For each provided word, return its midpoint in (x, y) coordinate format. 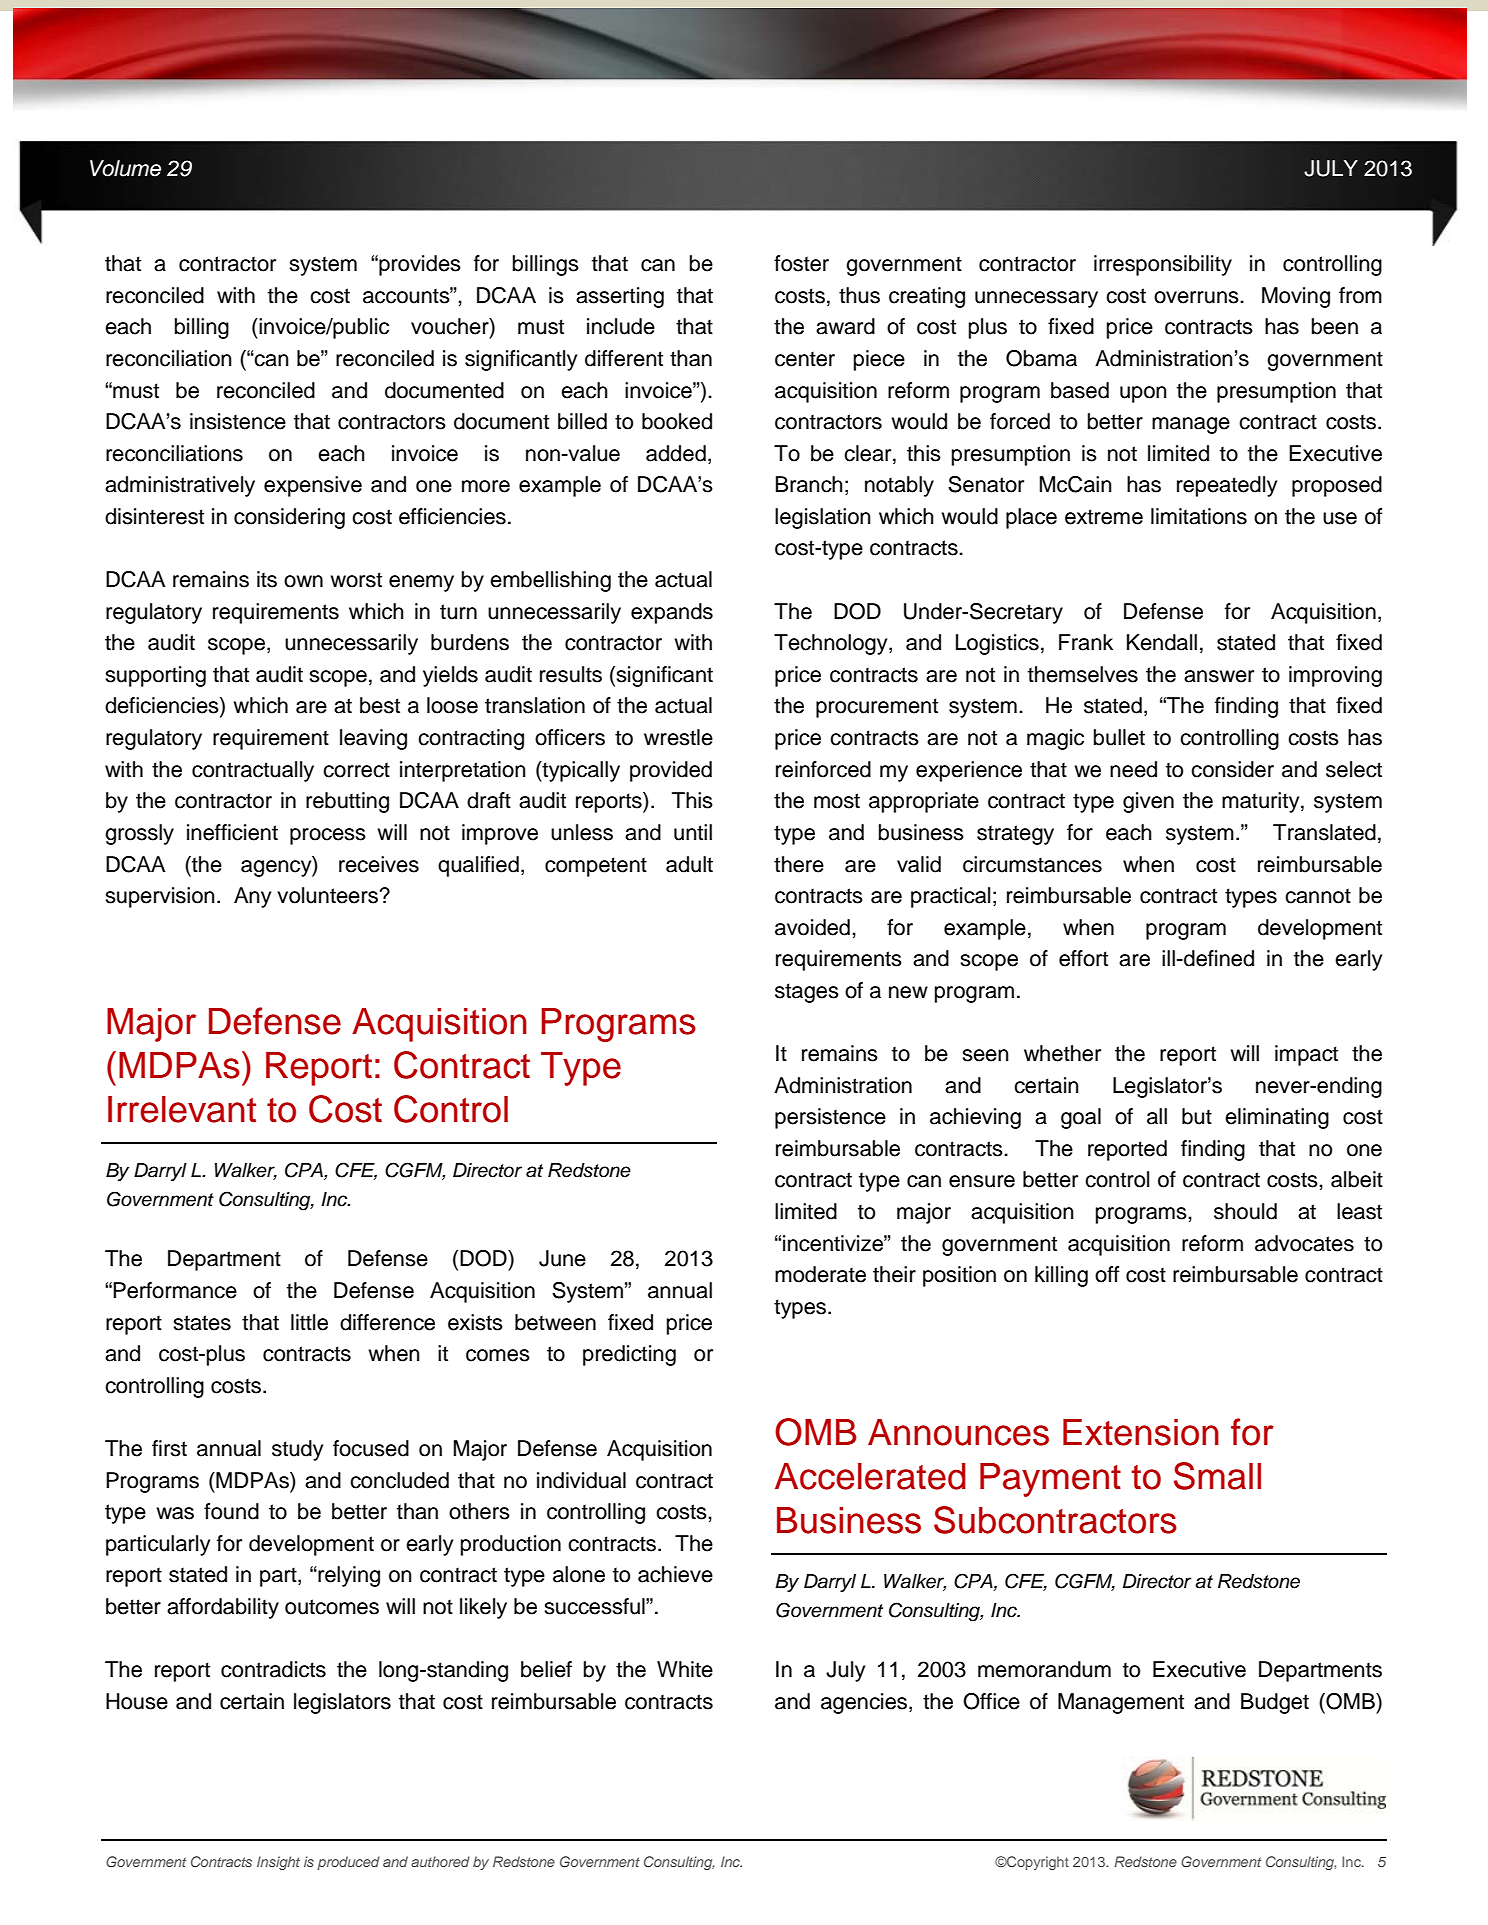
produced (348, 1863)
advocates (1304, 1243)
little (309, 1322)
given (1148, 802)
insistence (238, 421)
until (693, 832)
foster (801, 263)
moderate (820, 1274)
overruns (1197, 297)
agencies (865, 1703)
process (328, 836)
